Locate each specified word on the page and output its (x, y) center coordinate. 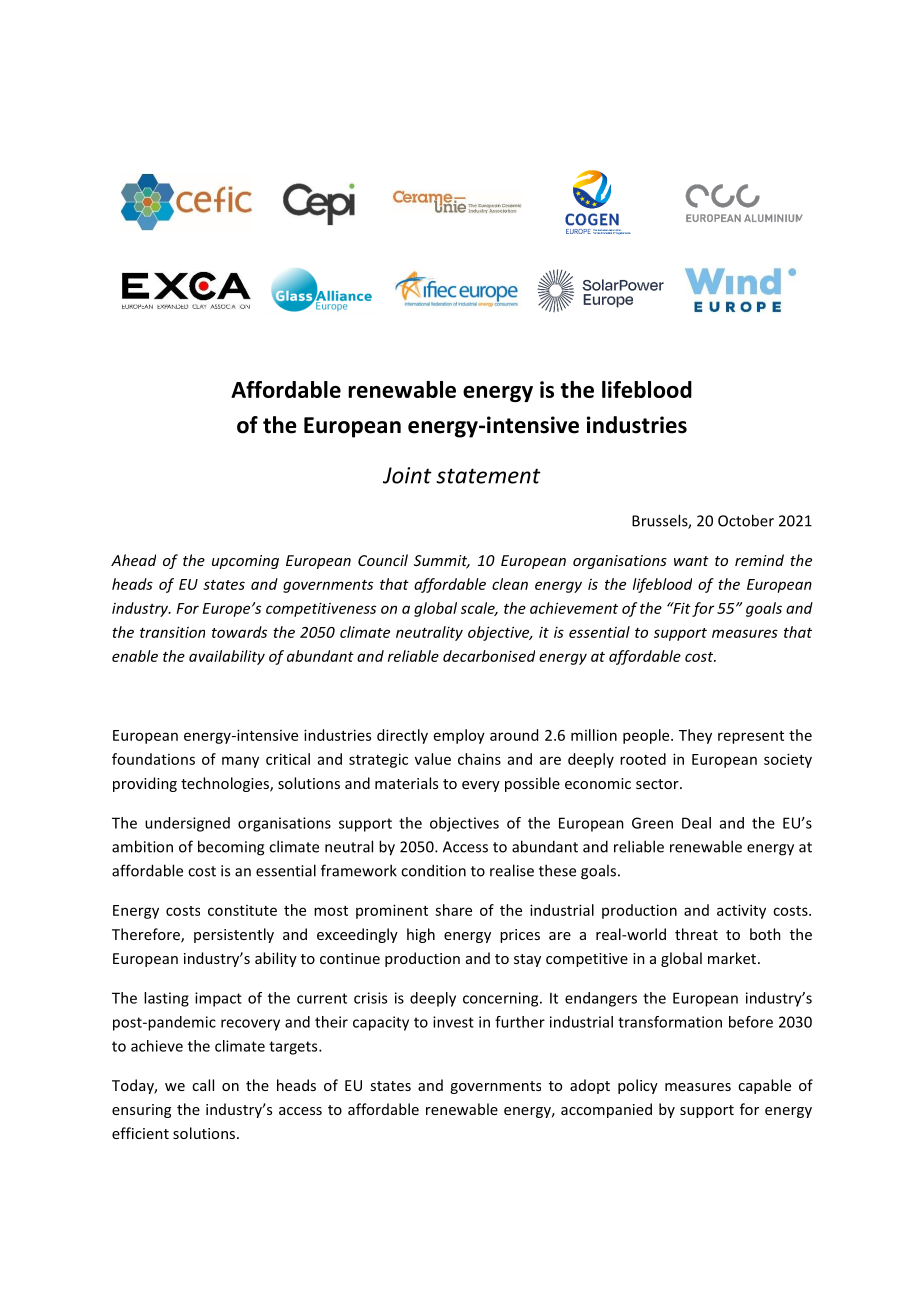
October (746, 520)
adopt (590, 1086)
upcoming (245, 562)
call (203, 1085)
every (481, 786)
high (421, 935)
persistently (234, 935)
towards (239, 632)
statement (488, 476)
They (695, 736)
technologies (226, 784)
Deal (696, 823)
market (733, 958)
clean (510, 584)
